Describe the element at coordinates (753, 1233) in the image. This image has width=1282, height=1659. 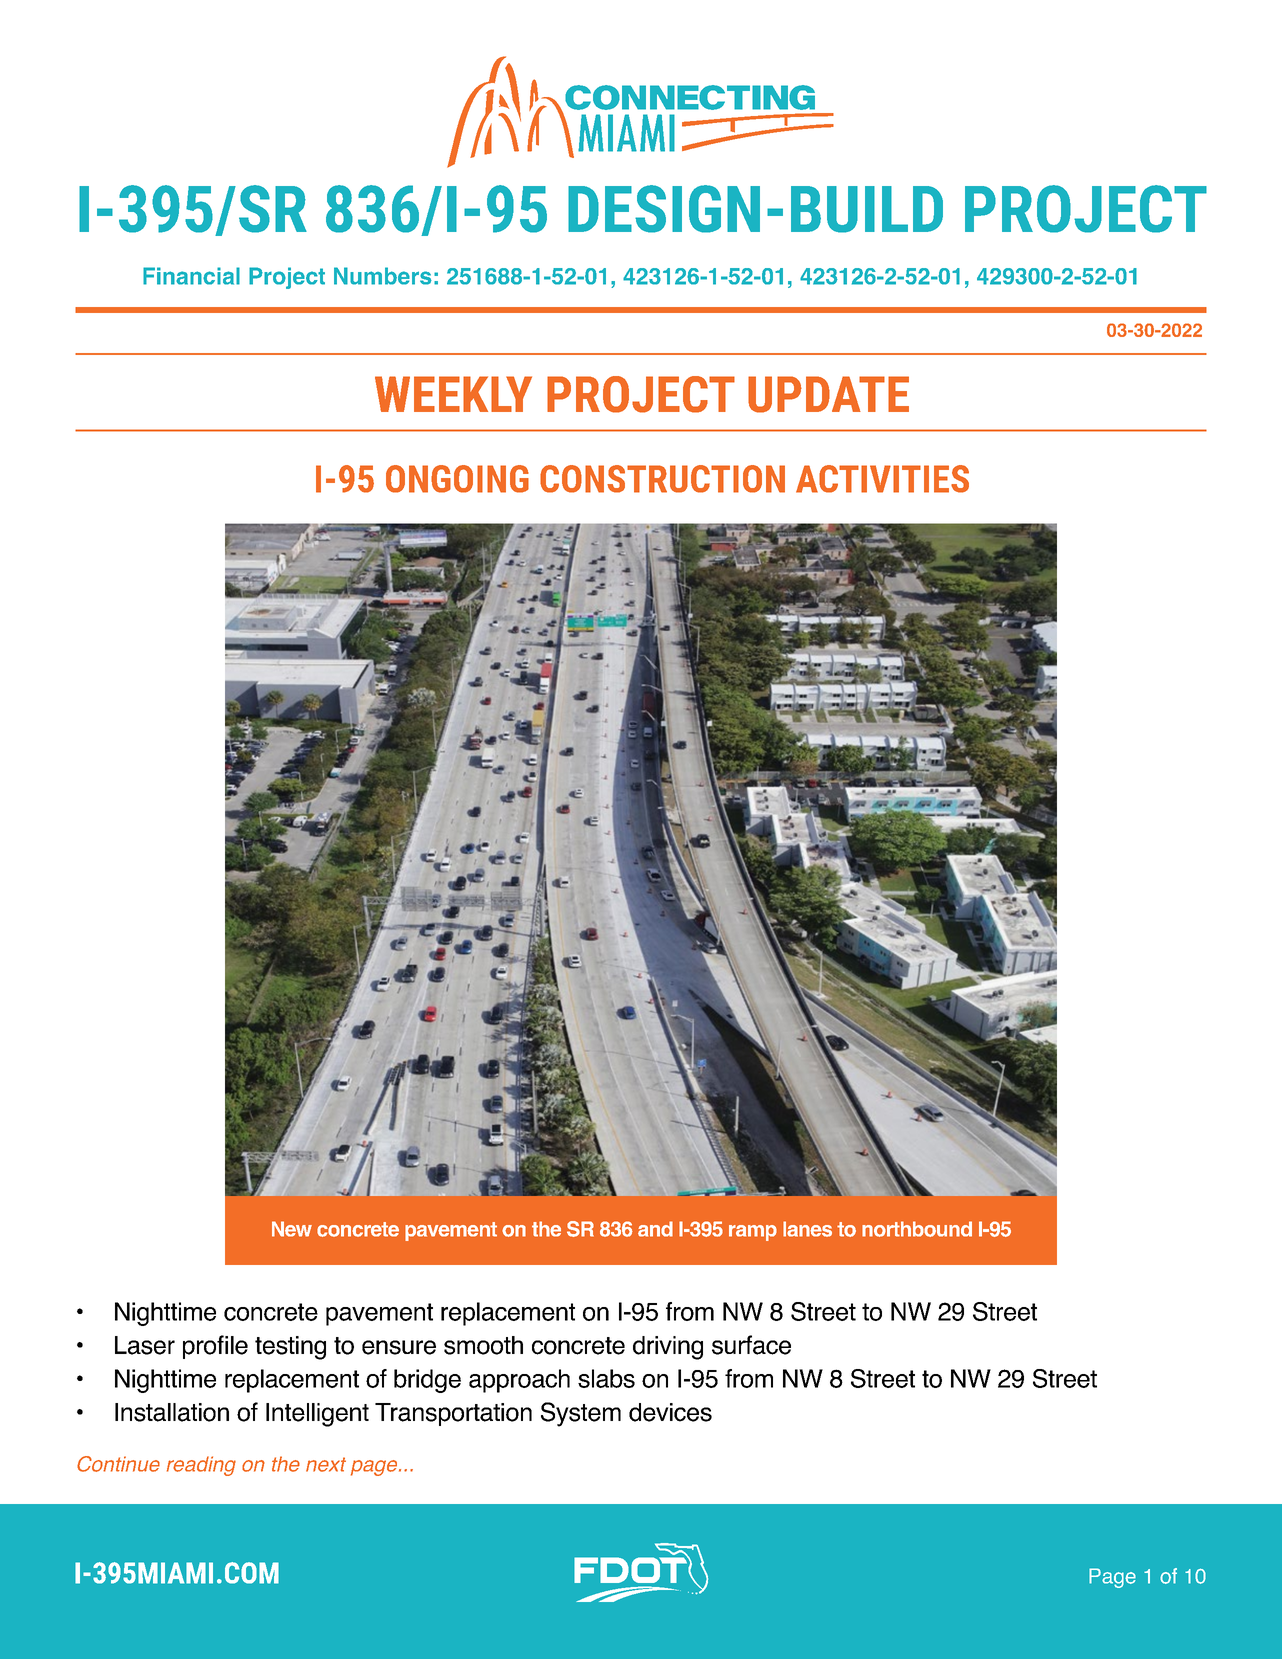
I see `ramp` at that location.
